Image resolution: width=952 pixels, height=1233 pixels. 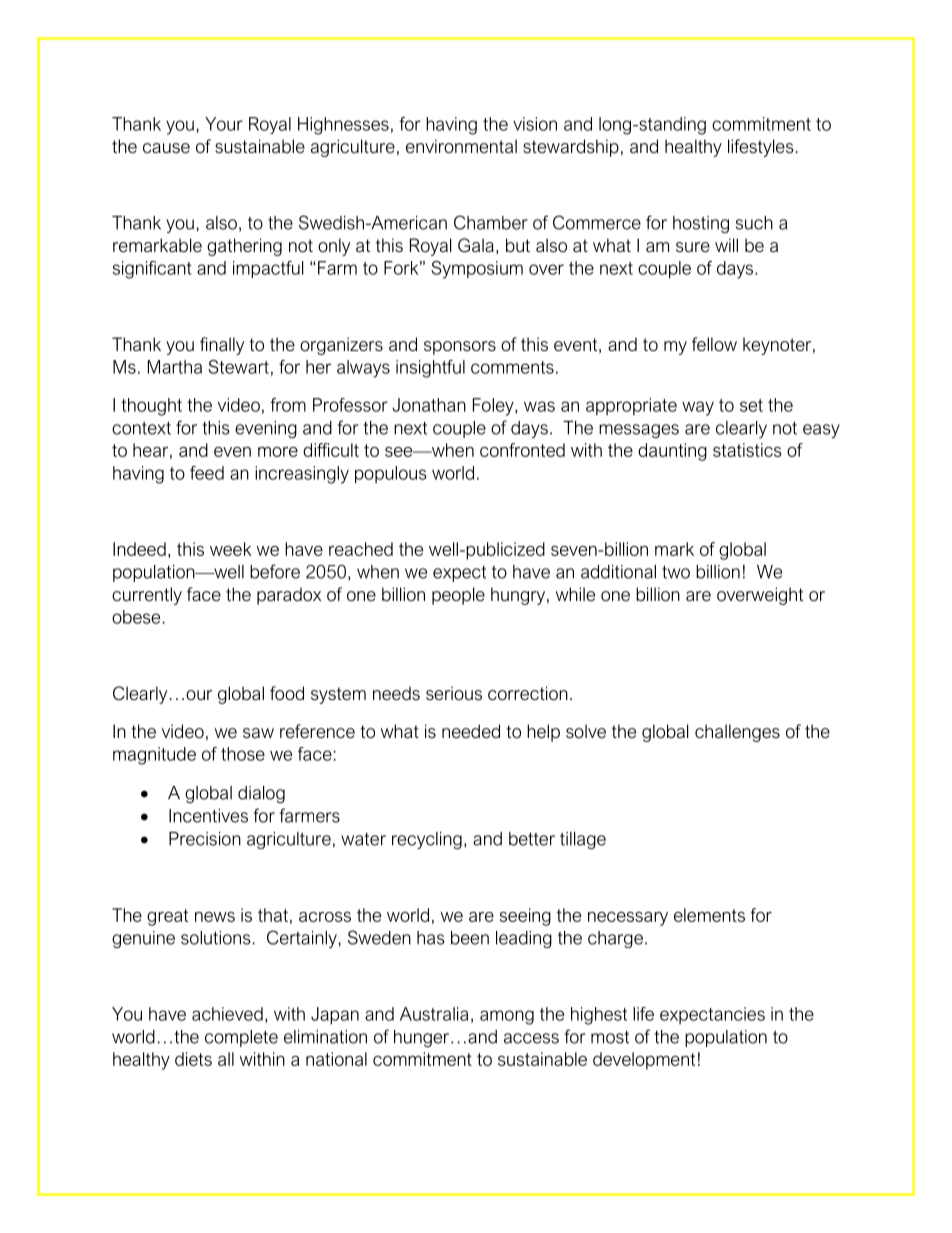 What do you see at coordinates (241, 1038) in the screenshot?
I see `complete` at bounding box center [241, 1038].
